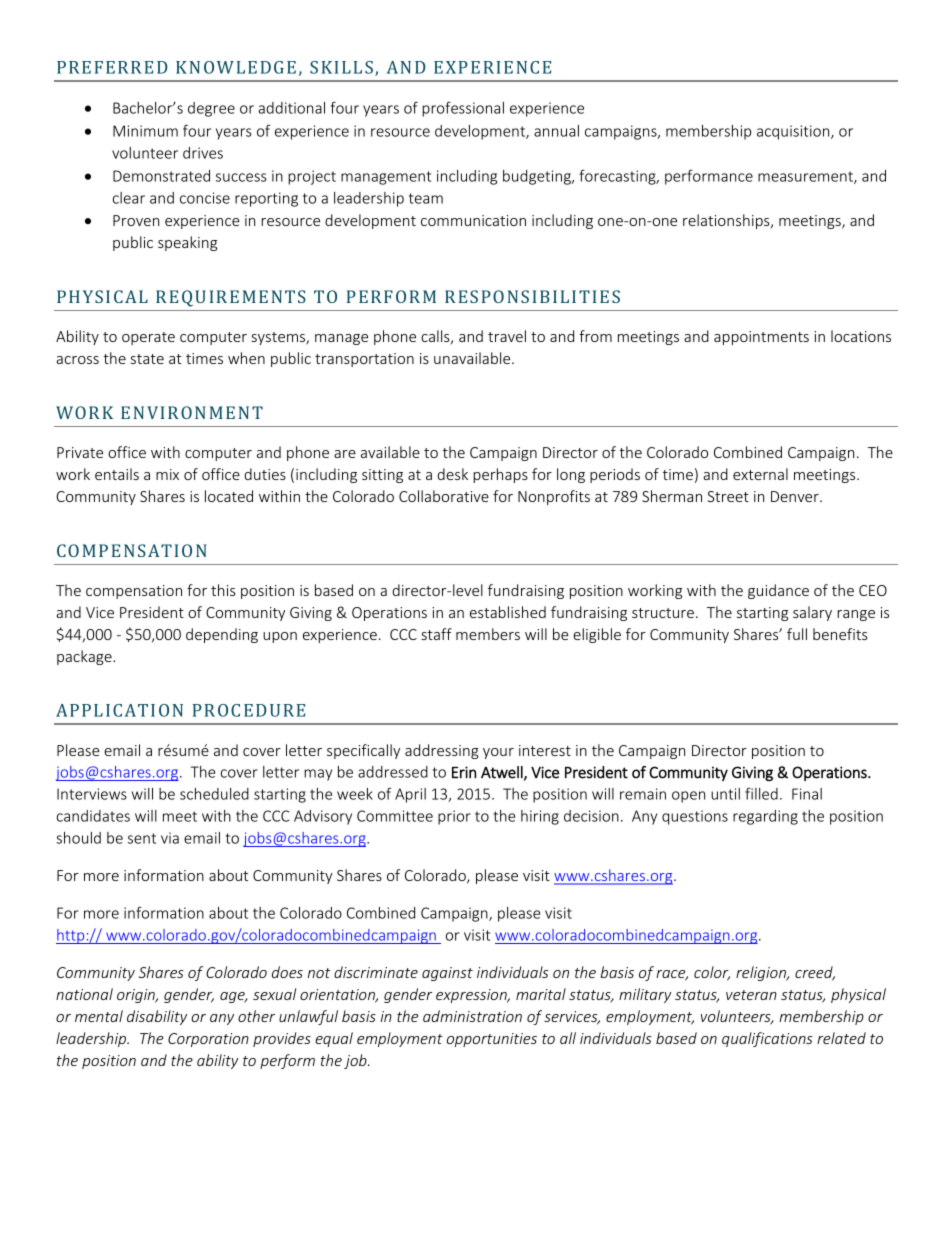  What do you see at coordinates (472, 1016) in the document?
I see `administration` at bounding box center [472, 1016].
